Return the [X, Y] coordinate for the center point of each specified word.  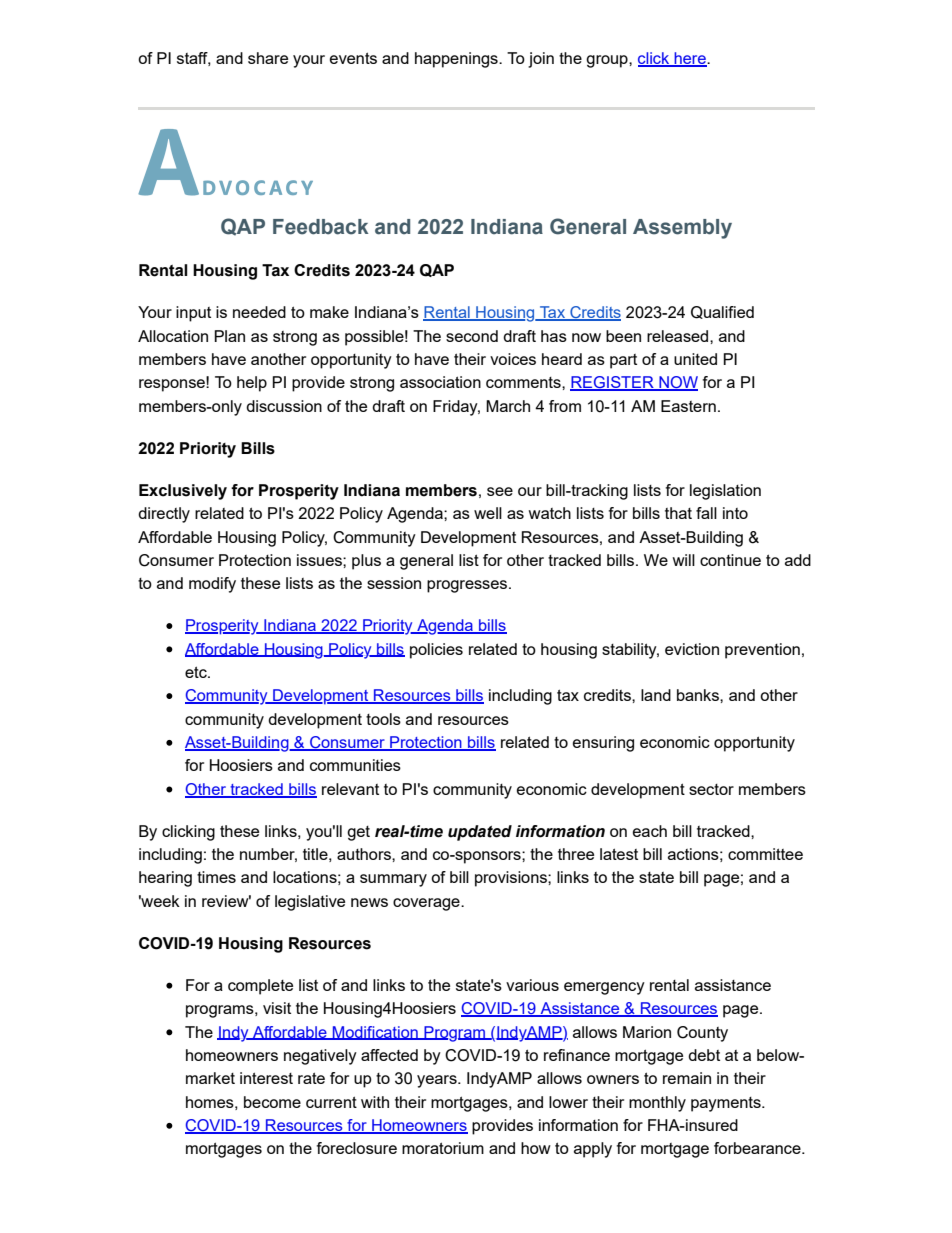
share [268, 58]
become [272, 1102]
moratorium [443, 1148]
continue [730, 560]
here [690, 59]
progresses [468, 586]
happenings [457, 60]
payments [727, 1104]
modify [212, 585]
